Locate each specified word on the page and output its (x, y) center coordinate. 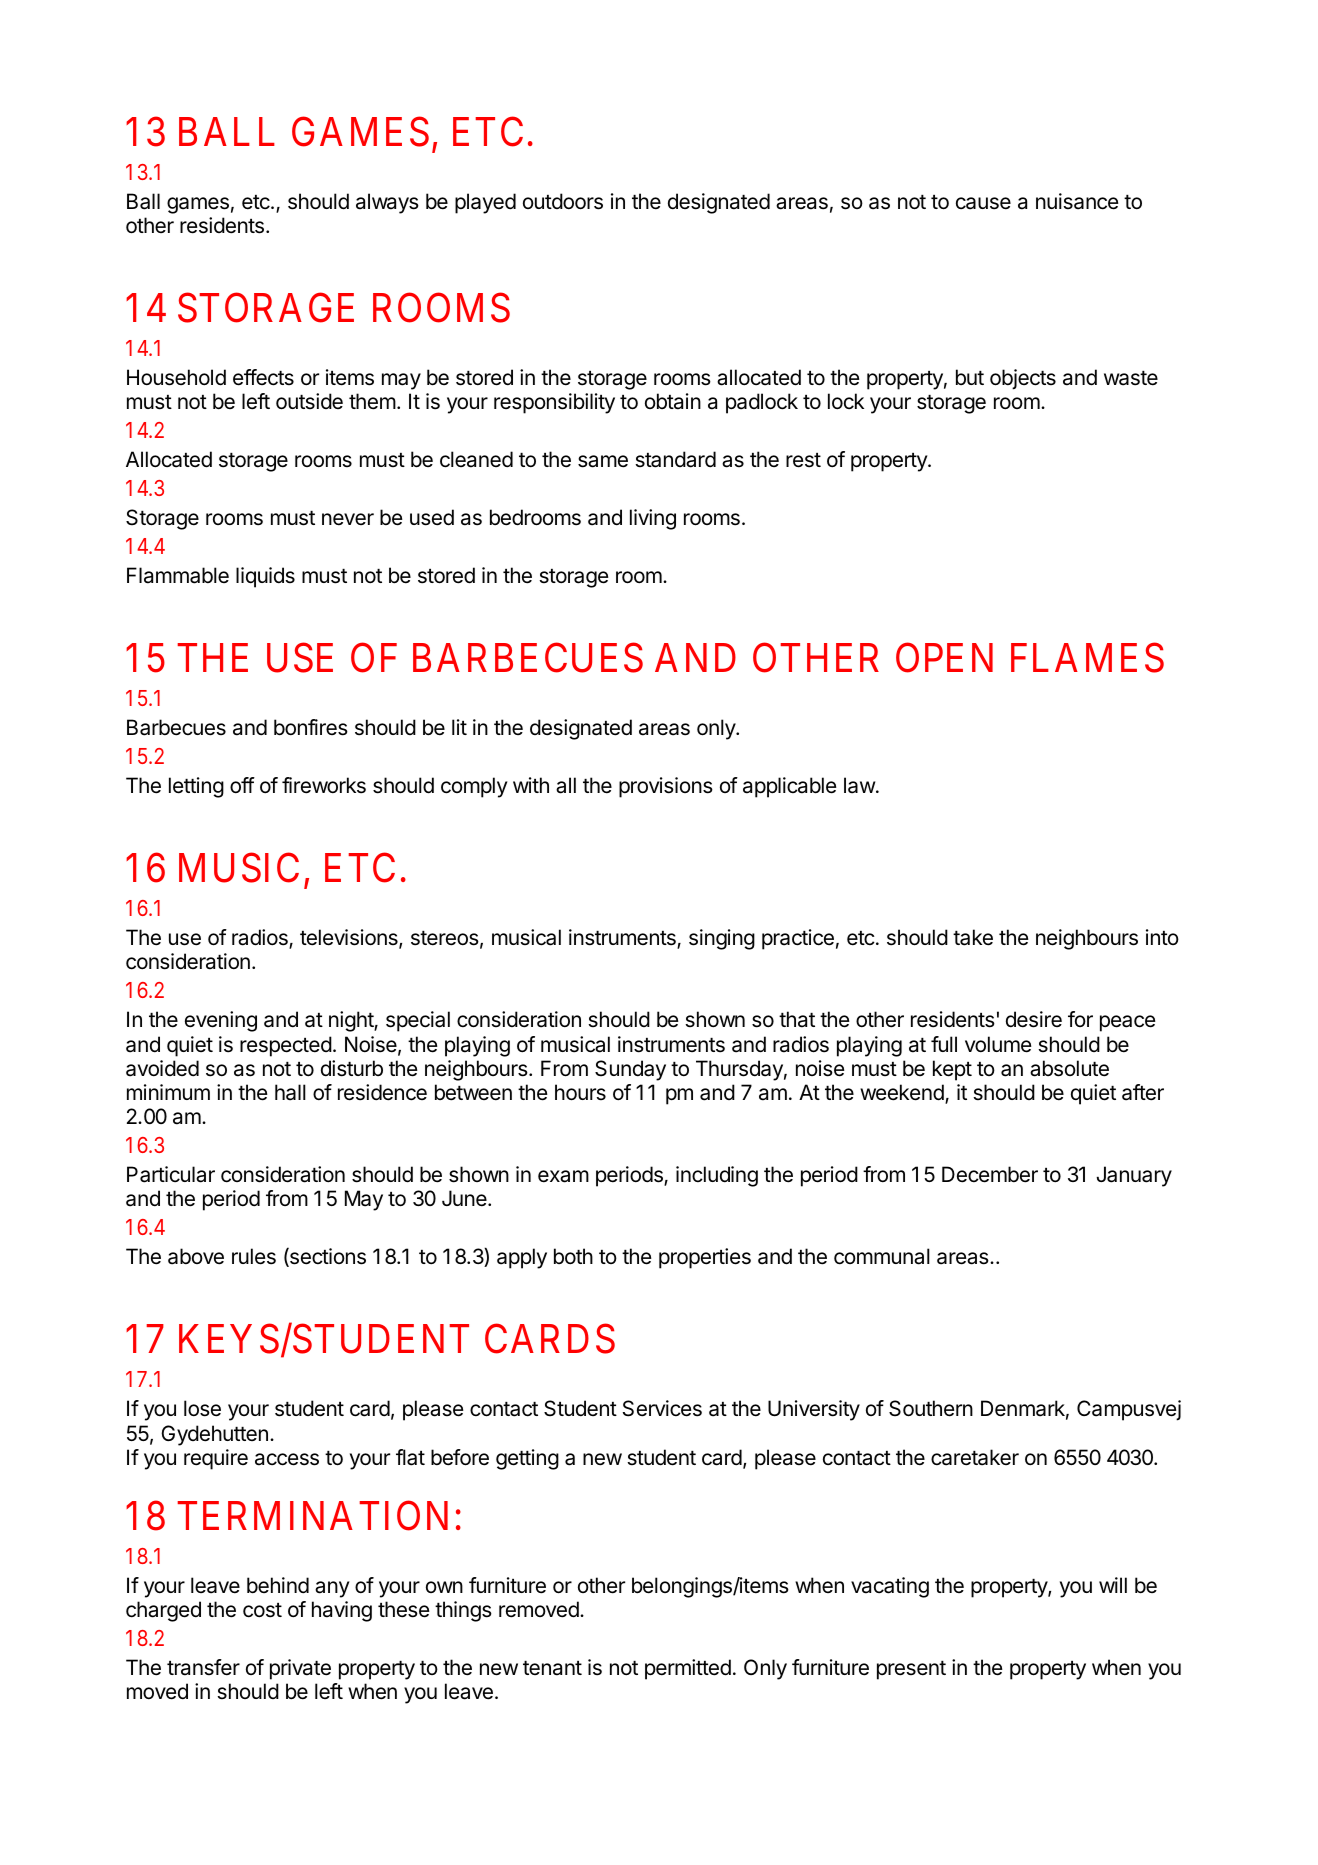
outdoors (563, 201)
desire (1034, 1019)
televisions (350, 938)
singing (722, 939)
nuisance (1077, 201)
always (387, 203)
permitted (688, 1669)
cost (262, 1610)
